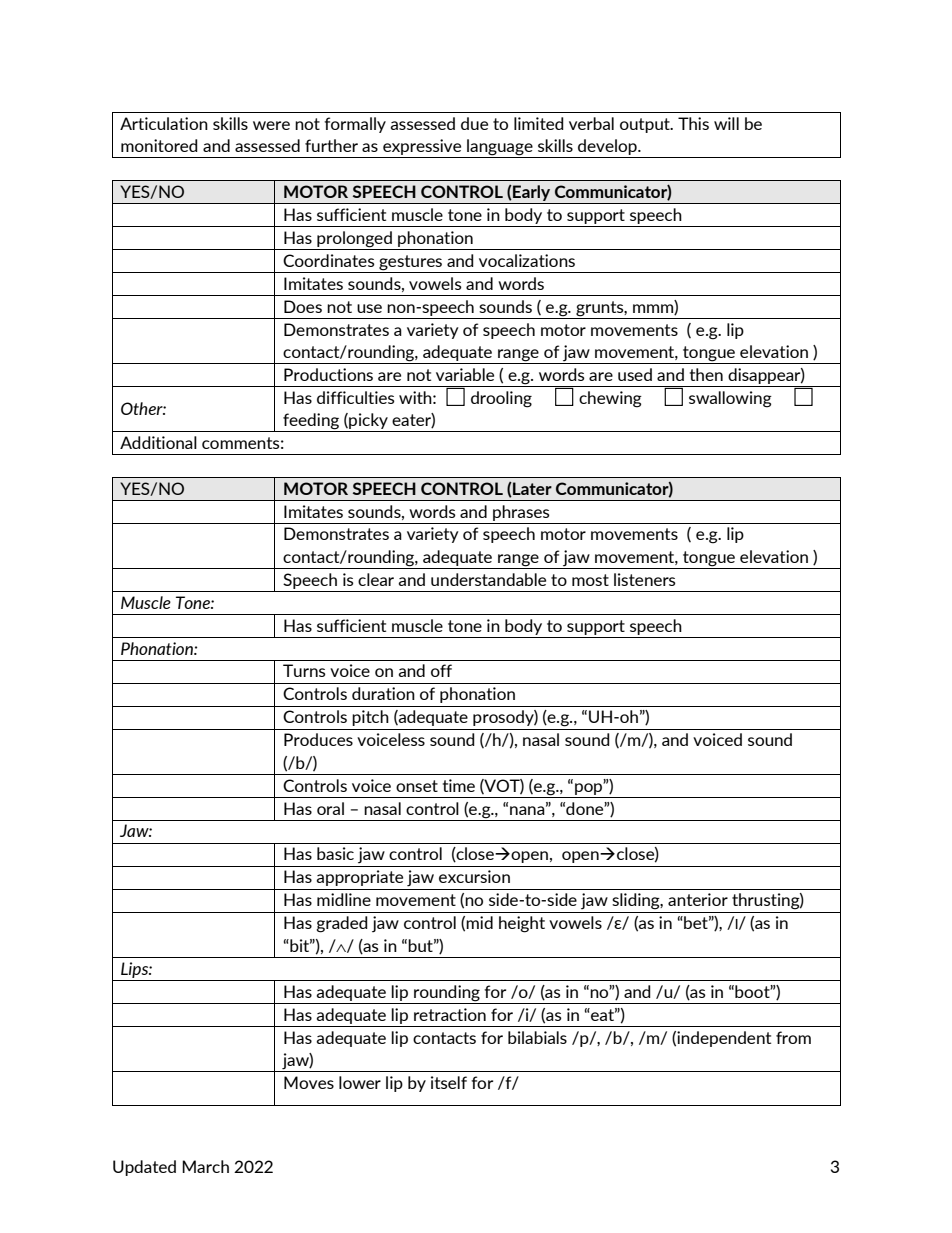 The width and height of the screenshot is (952, 1233). What do you see at coordinates (271, 125) in the screenshot?
I see `were` at bounding box center [271, 125].
